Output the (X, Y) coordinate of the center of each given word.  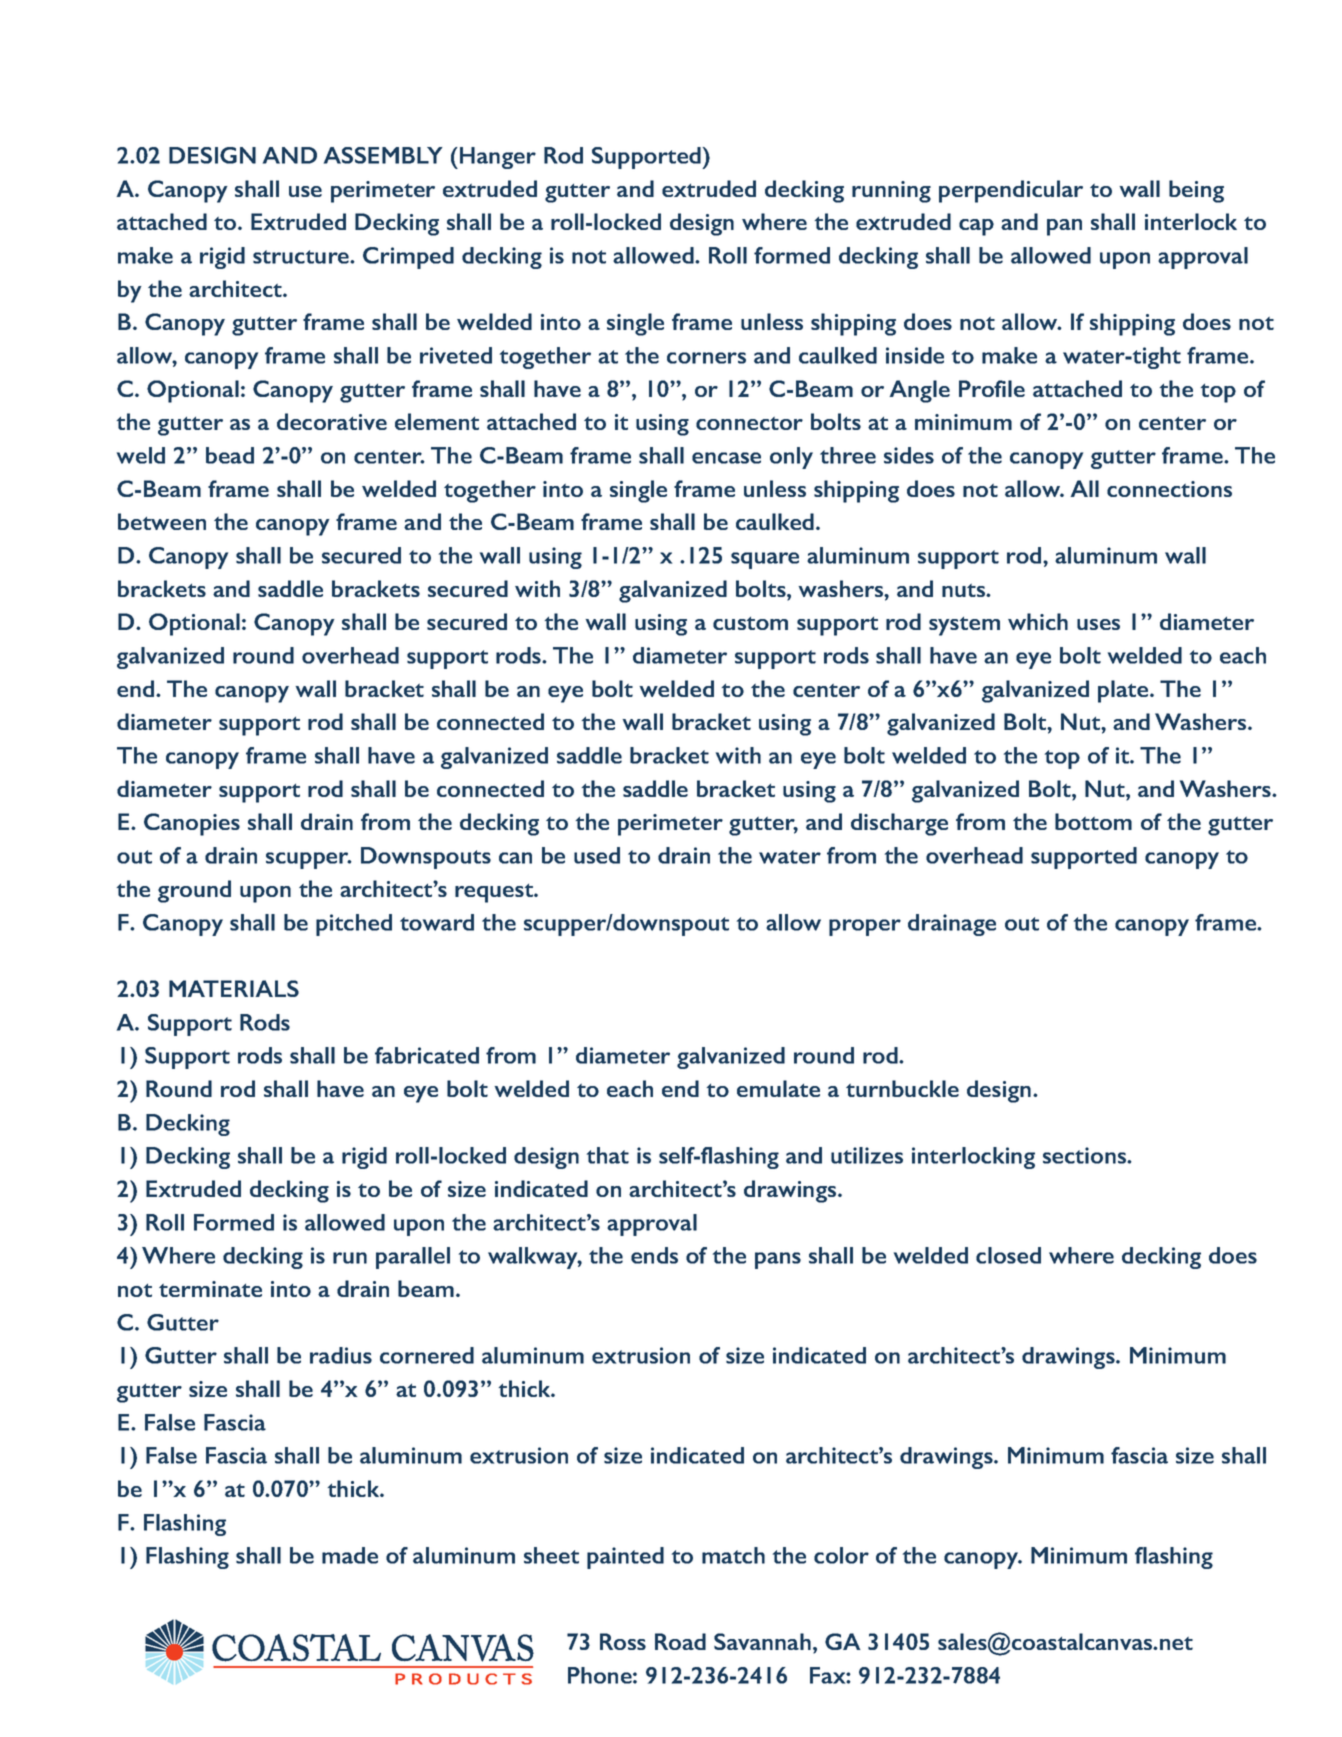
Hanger (498, 158)
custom (750, 623)
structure (302, 257)
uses (1098, 624)
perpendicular (1011, 191)
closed (1008, 1255)
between (162, 521)
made (350, 1555)
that (608, 1155)
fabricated (427, 1055)
